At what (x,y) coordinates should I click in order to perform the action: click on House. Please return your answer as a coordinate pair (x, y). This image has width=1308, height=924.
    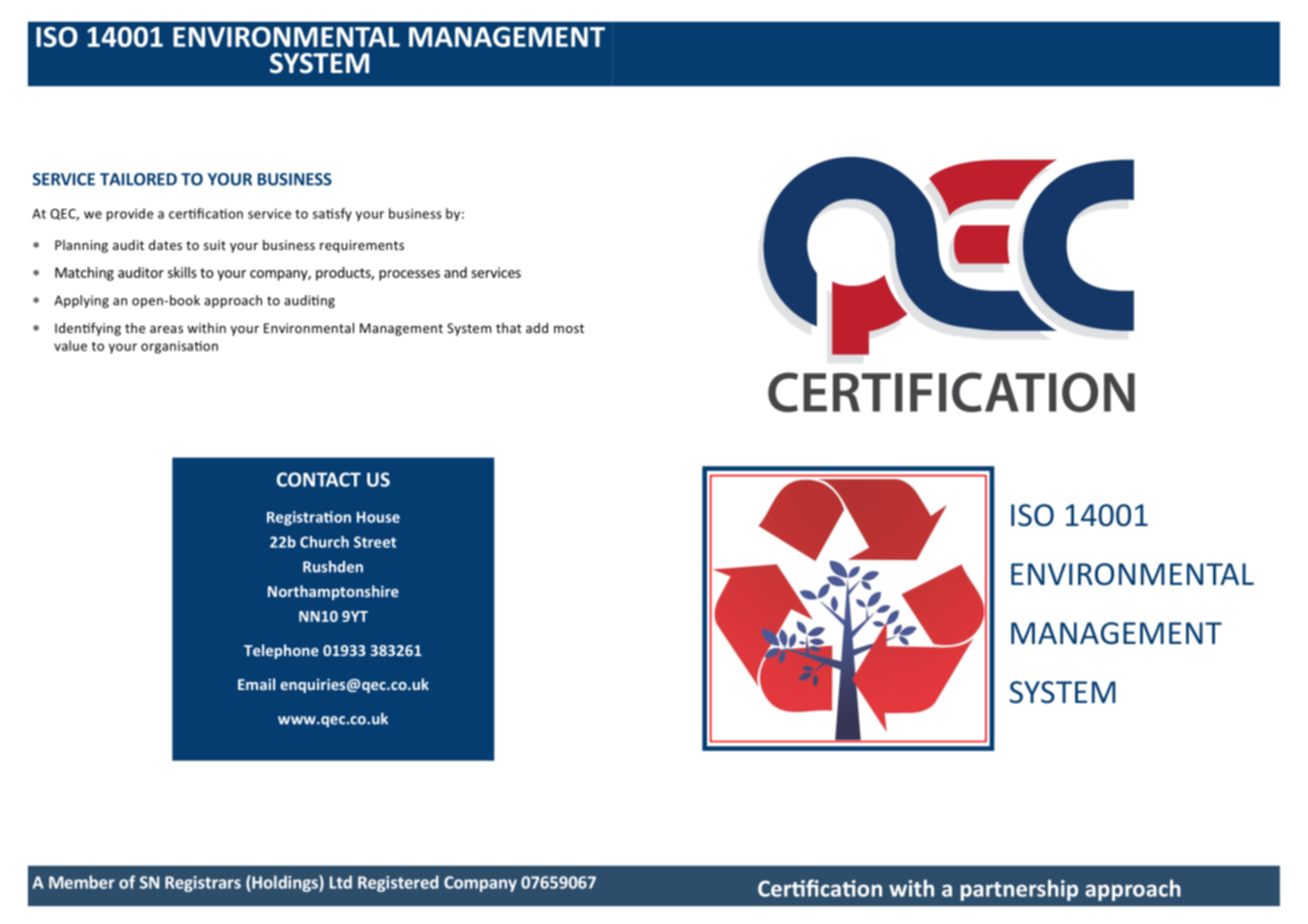
    Looking at the image, I should click on (378, 517).
